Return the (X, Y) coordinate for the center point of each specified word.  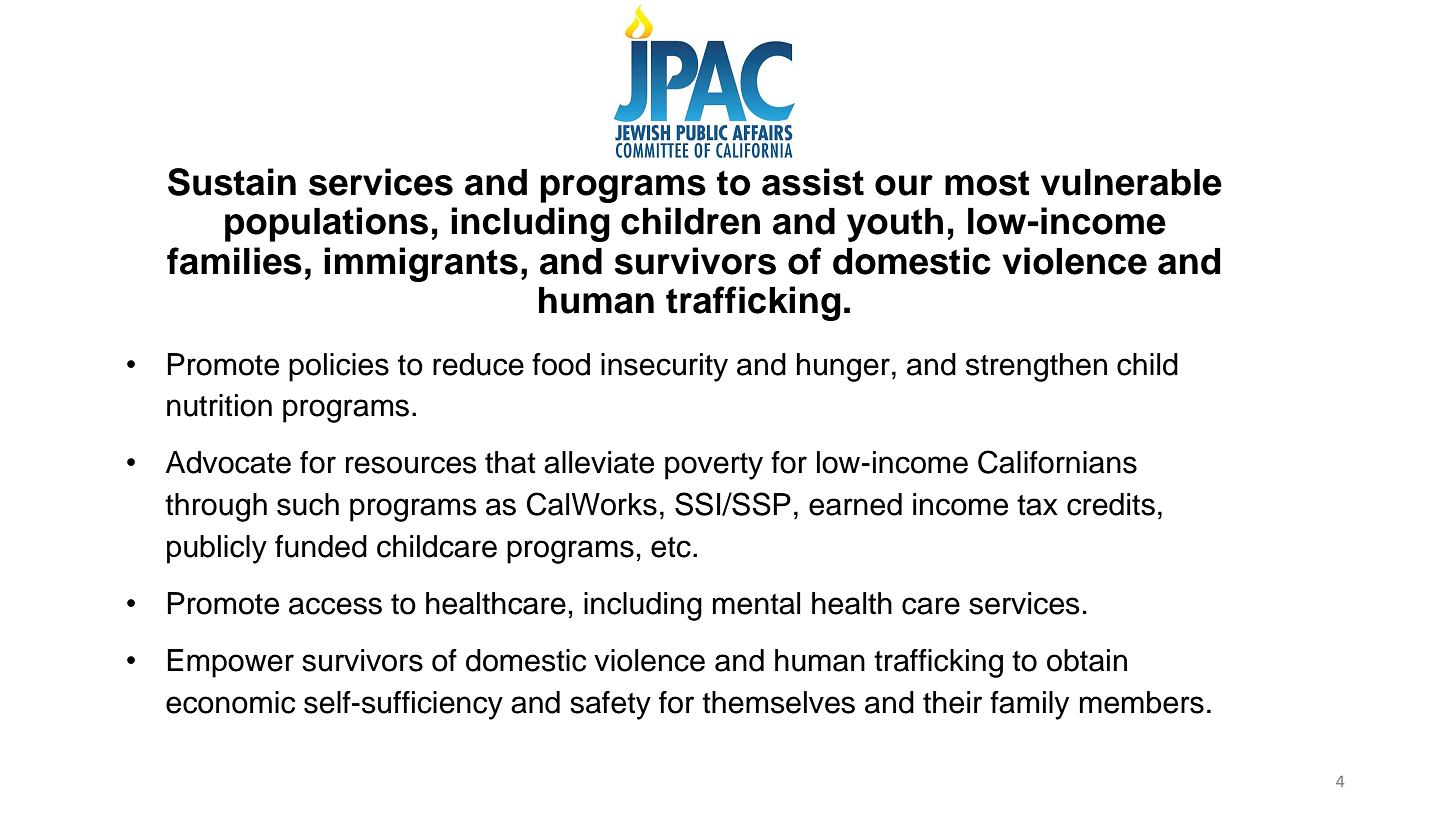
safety (610, 705)
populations (326, 224)
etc (671, 547)
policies (339, 367)
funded (321, 546)
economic (230, 702)
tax (1037, 505)
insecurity (664, 367)
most (987, 183)
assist (813, 182)
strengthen (1036, 367)
